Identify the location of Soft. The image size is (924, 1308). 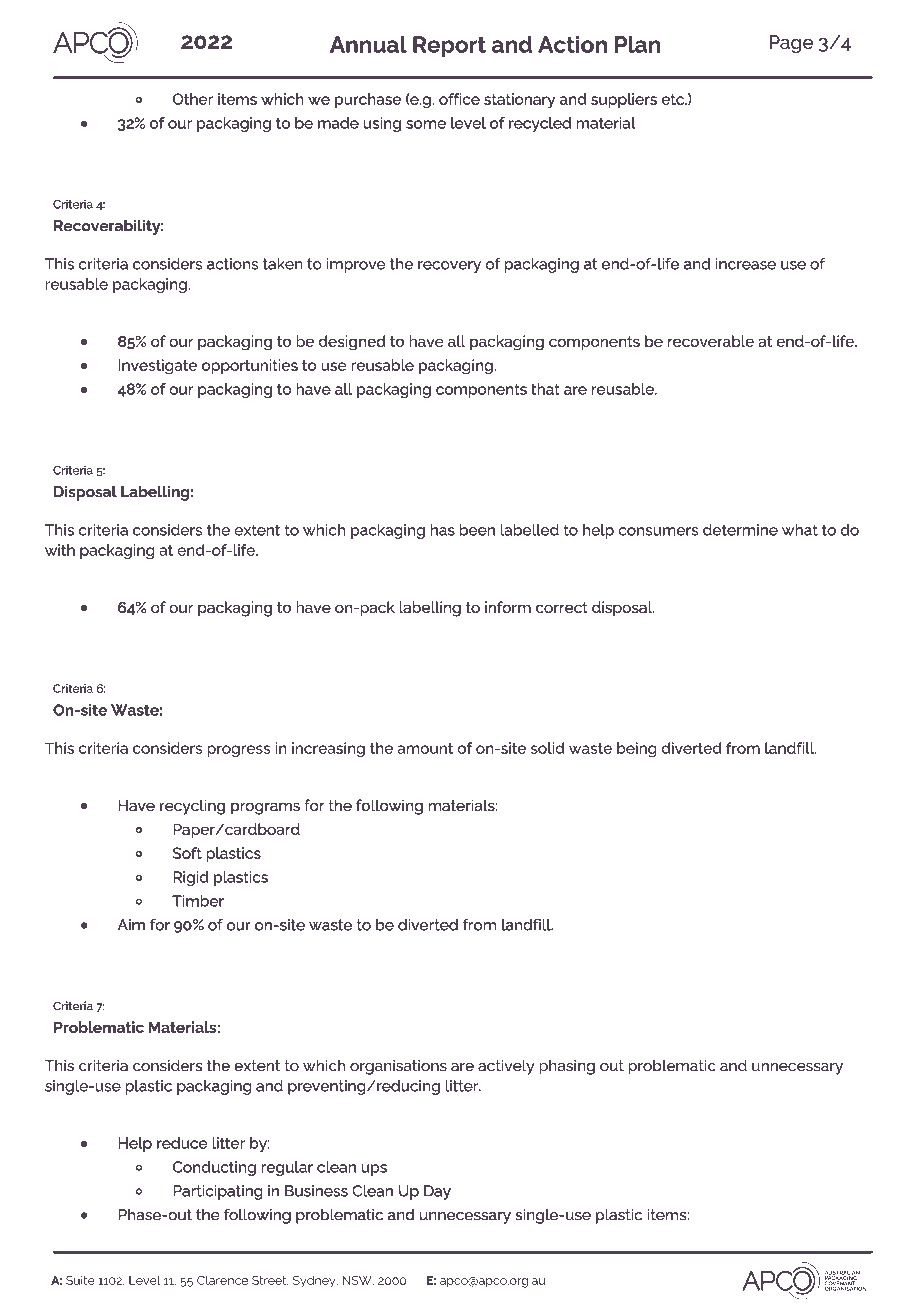
(187, 853).
